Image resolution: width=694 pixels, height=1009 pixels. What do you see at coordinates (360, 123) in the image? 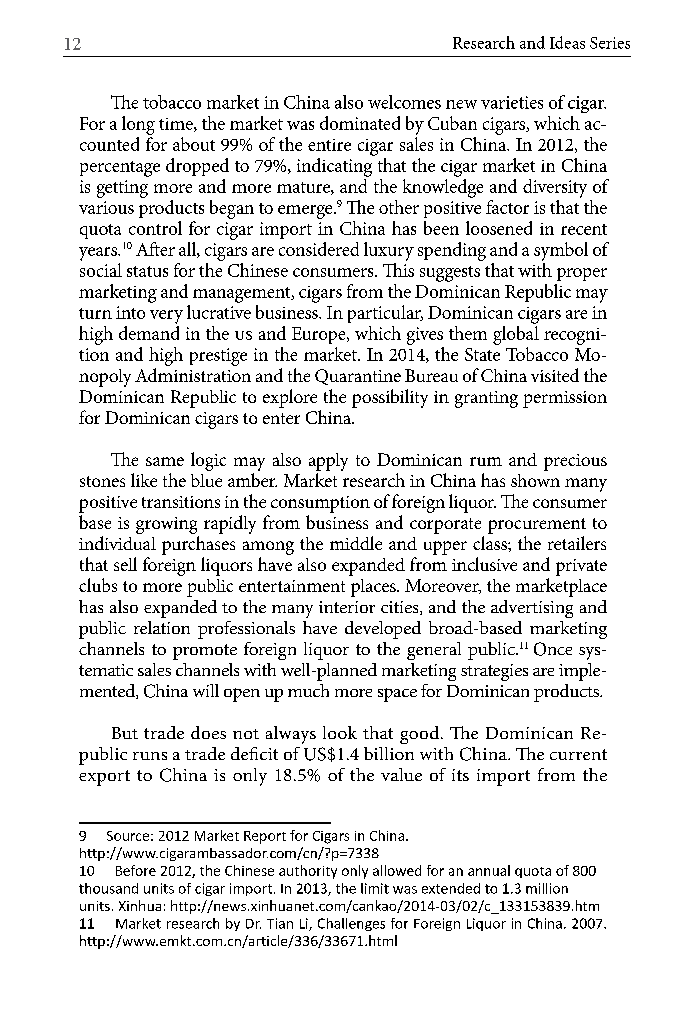
I see `dominated` at bounding box center [360, 123].
